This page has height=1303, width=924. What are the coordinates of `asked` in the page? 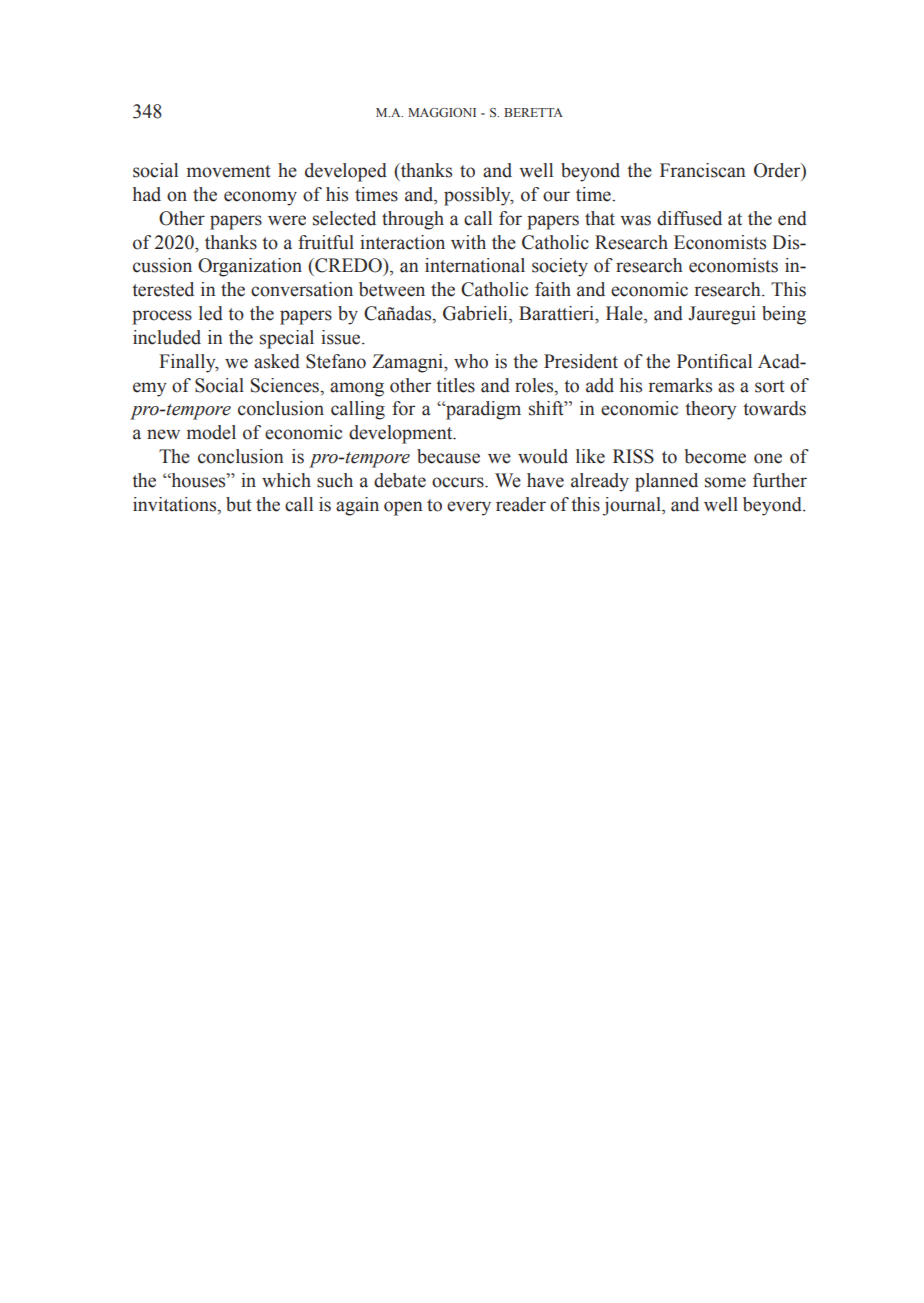 It's located at (277, 361).
